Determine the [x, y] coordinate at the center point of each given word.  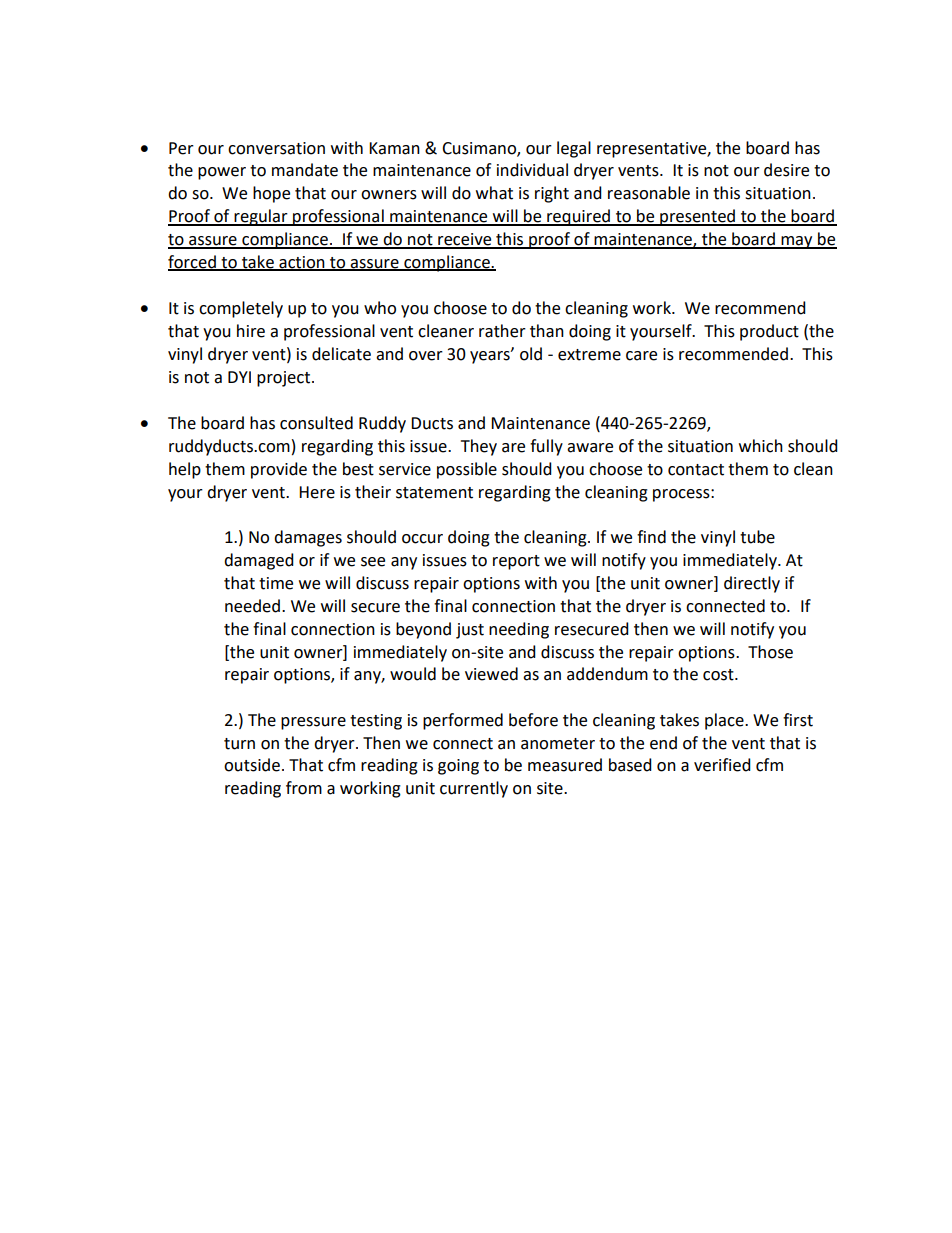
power [222, 173]
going [458, 767]
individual [532, 170]
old [531, 354]
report [516, 562]
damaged [259, 561]
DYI [239, 377]
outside [252, 765]
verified [722, 765]
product [769, 332]
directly [752, 584]
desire [786, 170]
